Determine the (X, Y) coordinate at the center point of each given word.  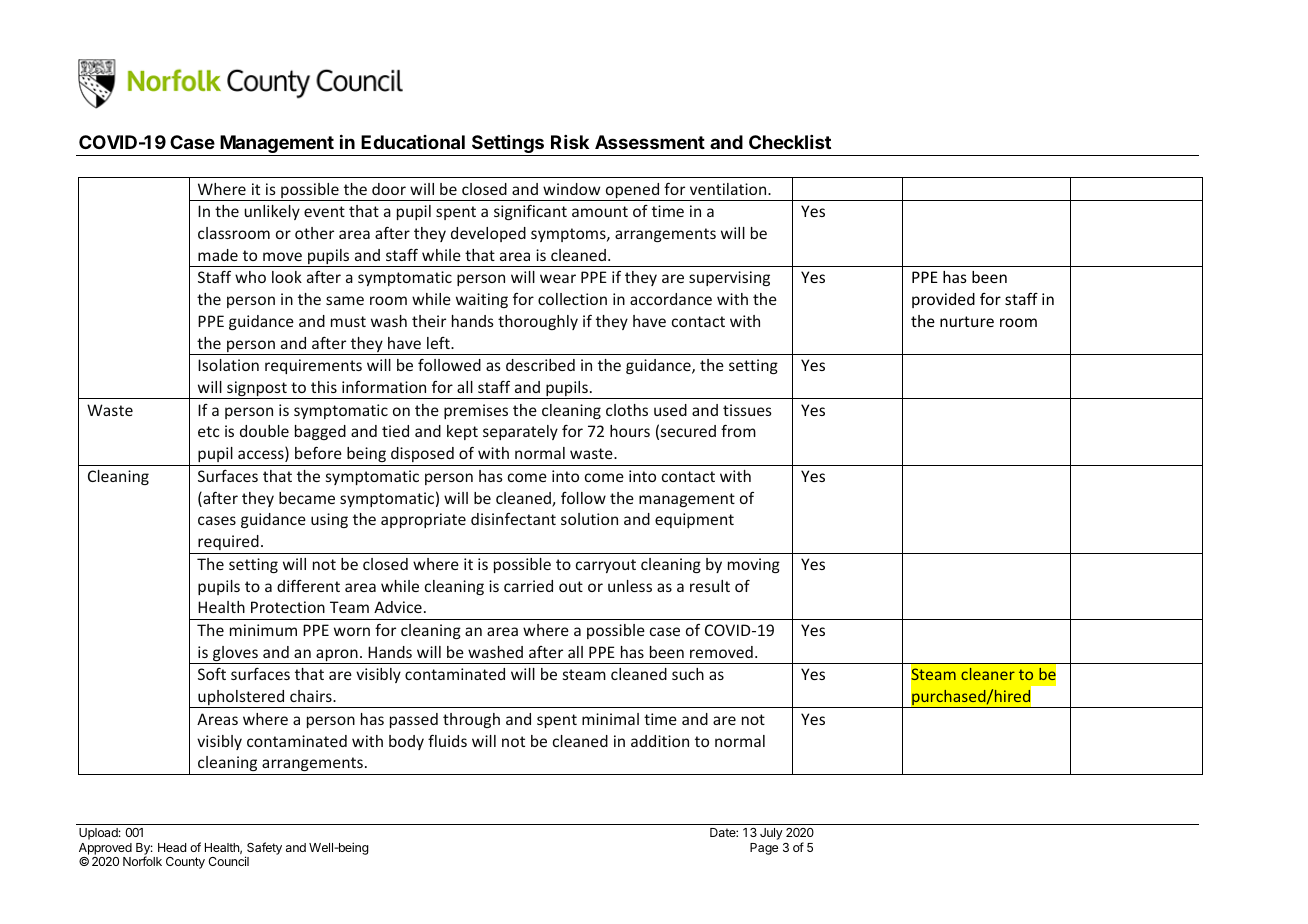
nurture (967, 321)
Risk (570, 142)
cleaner (988, 674)
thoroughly (538, 322)
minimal (610, 719)
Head (172, 847)
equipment (694, 520)
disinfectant (513, 519)
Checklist (790, 142)
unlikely (272, 212)
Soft (212, 674)
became (307, 498)
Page (764, 849)
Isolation (228, 365)
